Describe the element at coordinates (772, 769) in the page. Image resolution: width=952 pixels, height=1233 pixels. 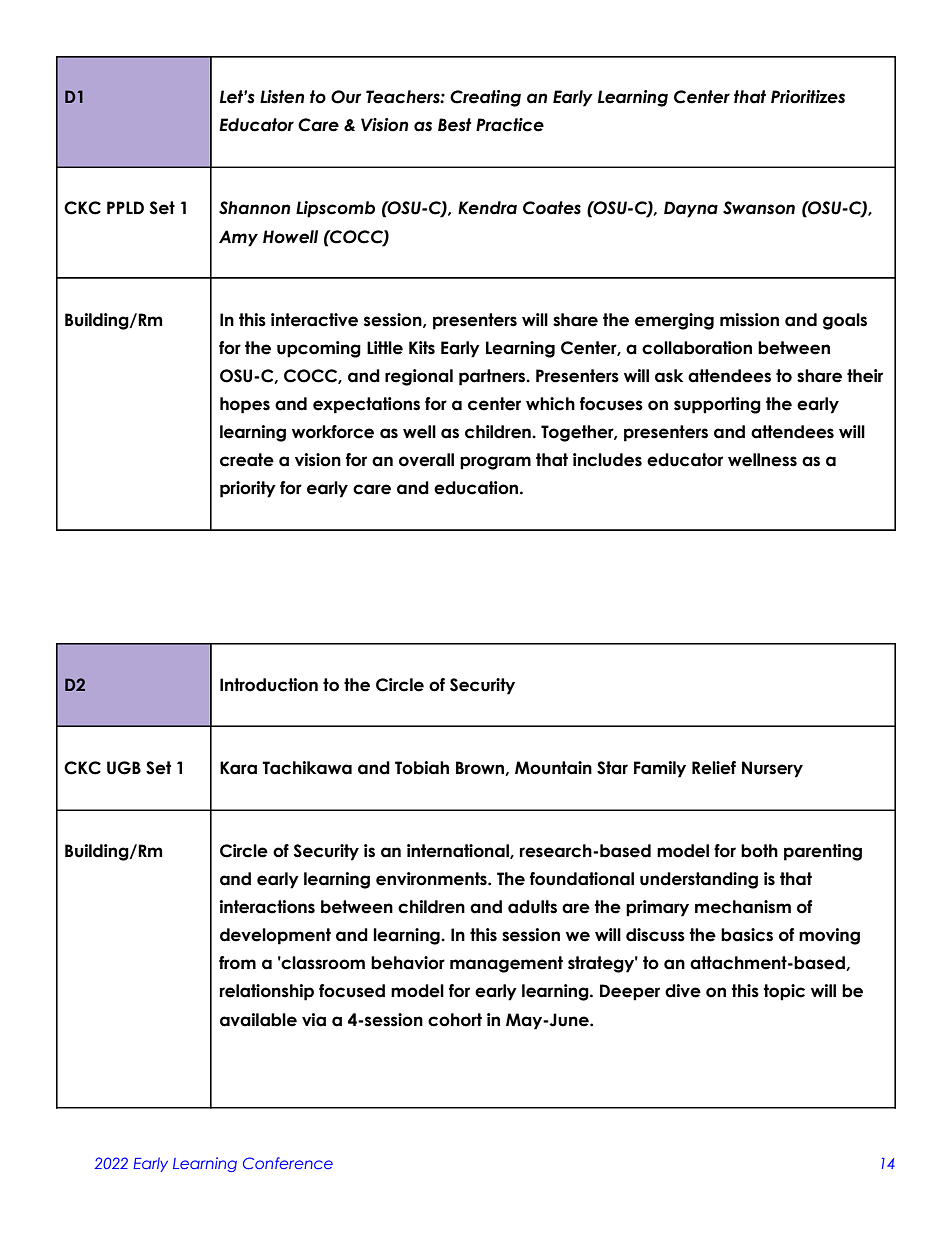
I see `Nursery` at that location.
